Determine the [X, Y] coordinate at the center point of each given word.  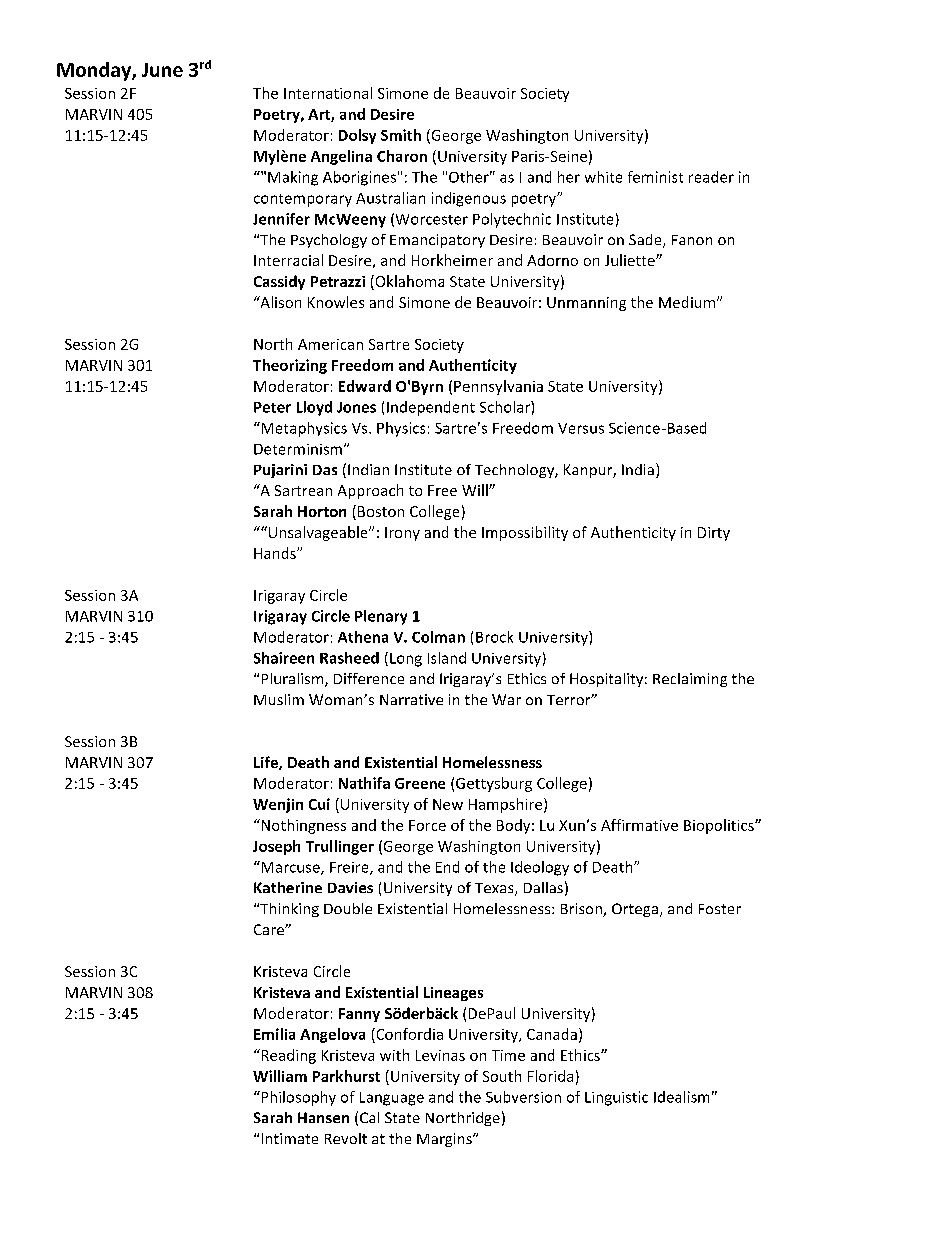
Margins [445, 1140]
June [162, 70]
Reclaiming [690, 680]
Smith [401, 135]
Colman [438, 637]
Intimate [290, 1138]
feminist [655, 177]
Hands [276, 553]
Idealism [681, 1097]
